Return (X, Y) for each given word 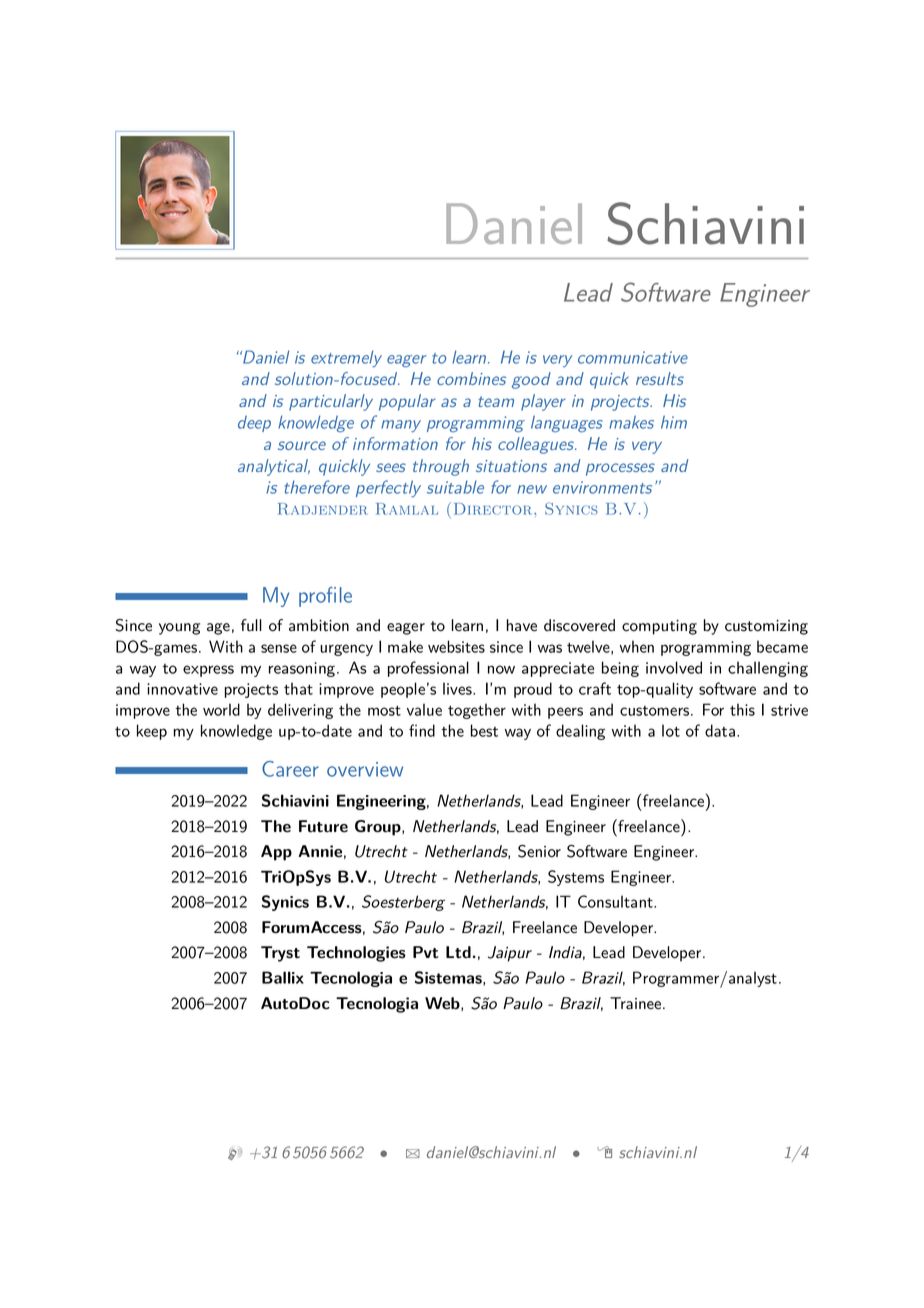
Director (494, 509)
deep (254, 423)
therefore (317, 487)
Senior (539, 851)
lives (458, 688)
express (208, 671)
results (660, 378)
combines (471, 378)
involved (674, 667)
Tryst (280, 954)
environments (602, 487)
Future (323, 826)
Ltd (458, 952)
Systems (576, 878)
